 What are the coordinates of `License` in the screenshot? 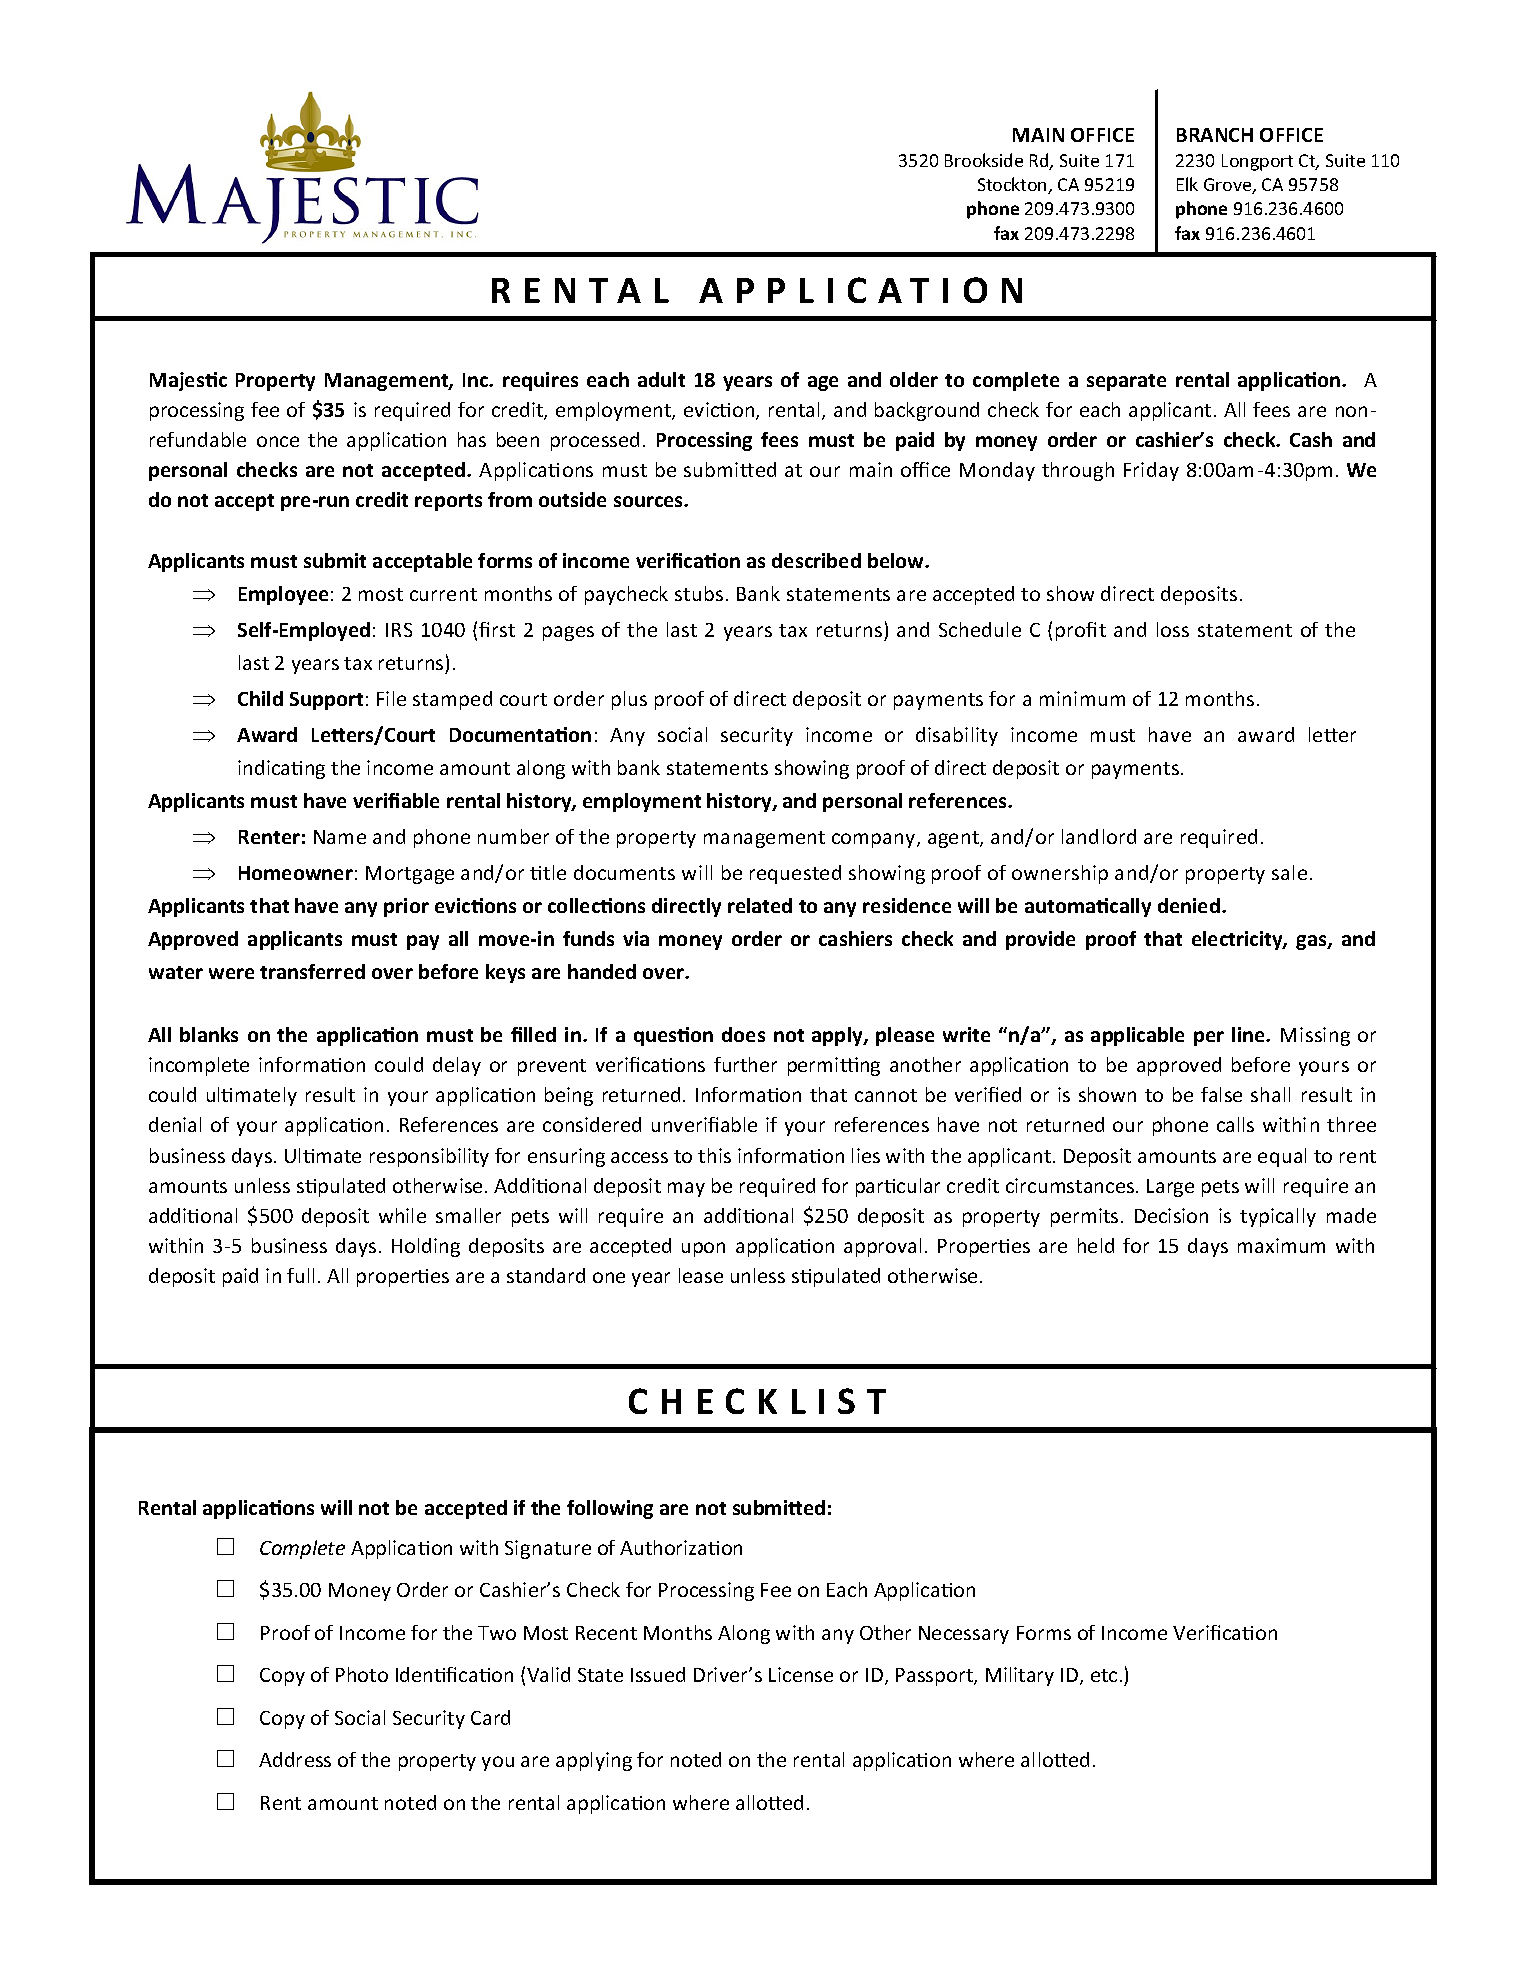 It's located at (801, 1674).
